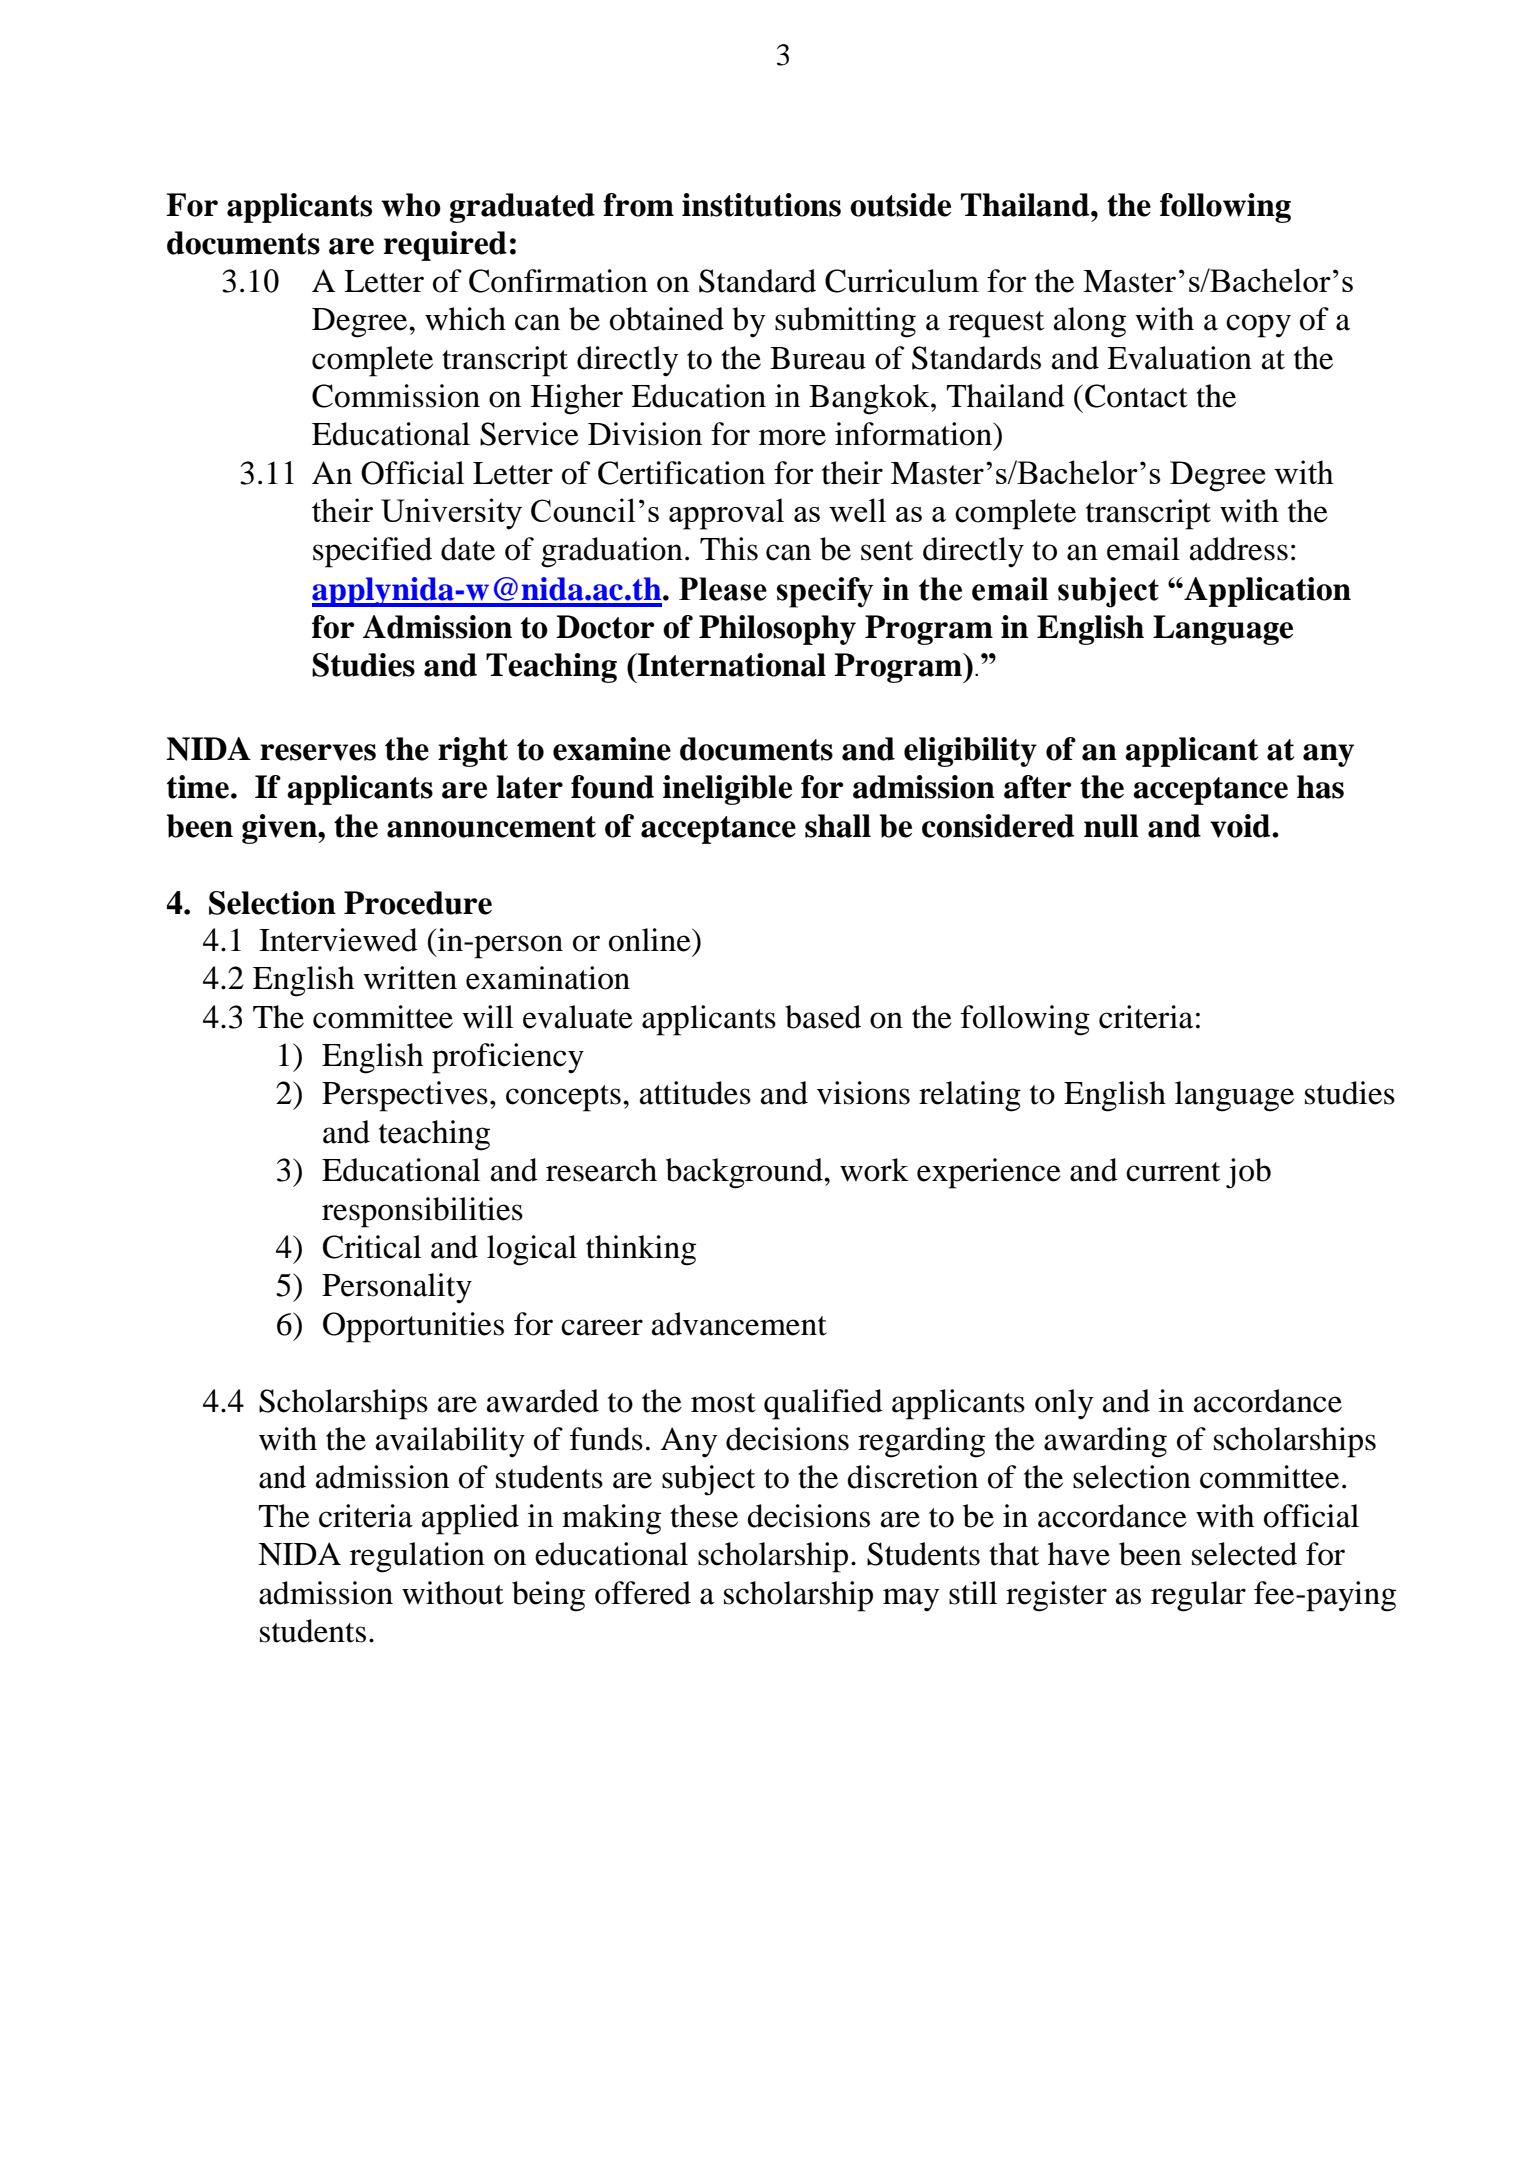 The image size is (1528, 2161). I want to click on written, so click(410, 978).
